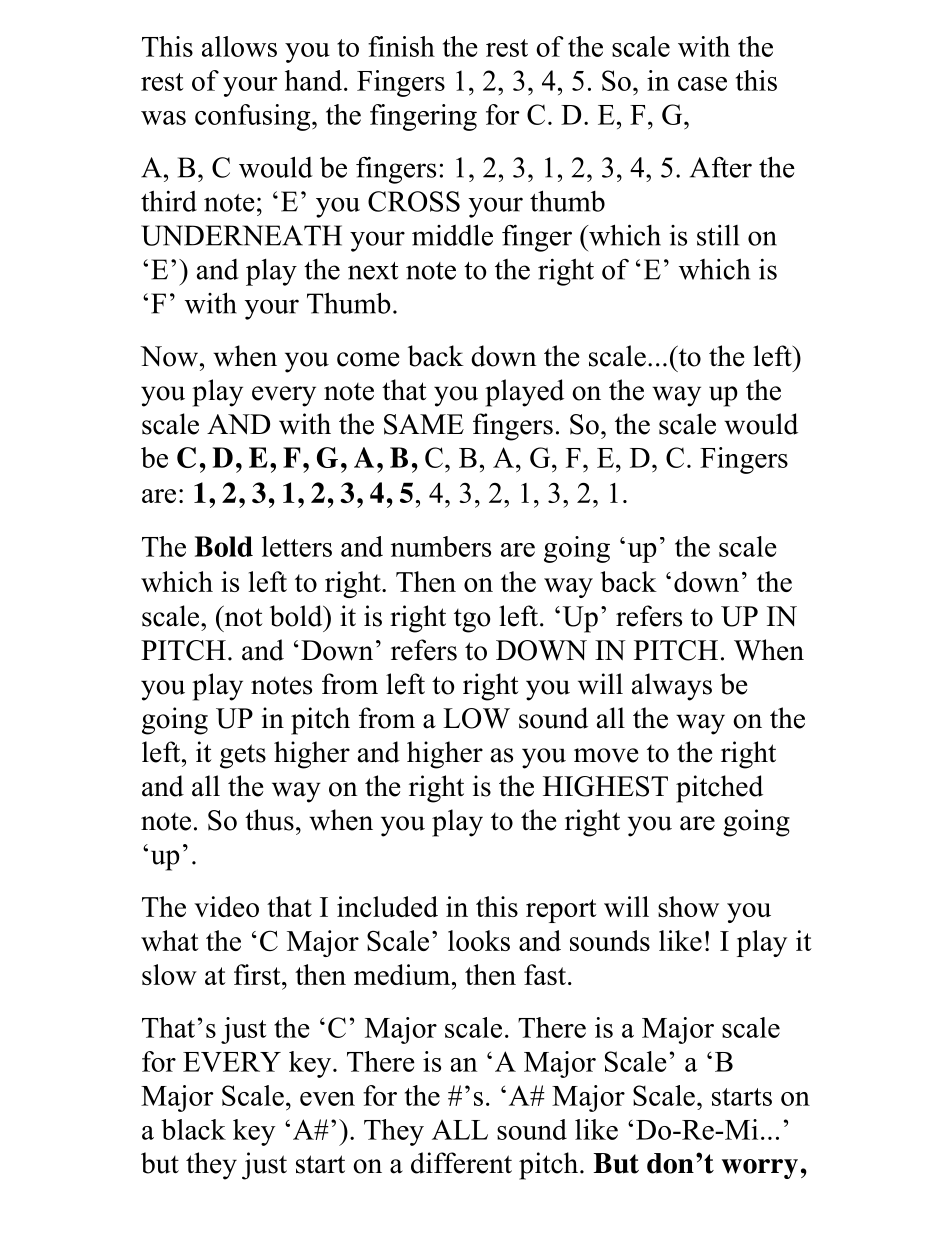  I want to click on worry, so click(760, 1169).
